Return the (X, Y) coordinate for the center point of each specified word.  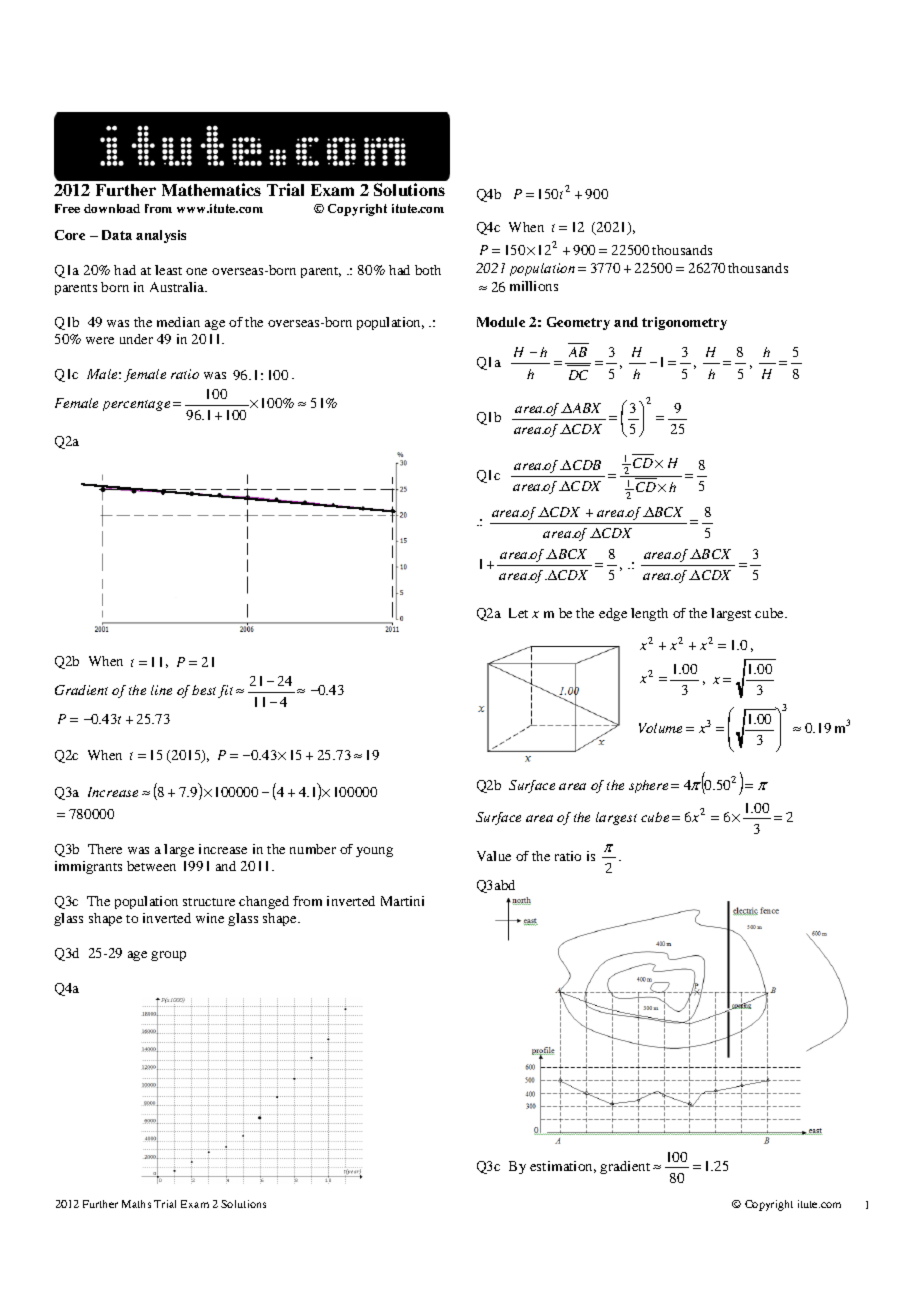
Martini (402, 901)
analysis (161, 236)
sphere (648, 786)
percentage (136, 405)
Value (494, 856)
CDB (587, 465)
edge (613, 614)
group (168, 956)
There (105, 849)
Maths (136, 1204)
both (428, 270)
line (161, 690)
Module (501, 322)
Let (518, 613)
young (374, 852)
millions (534, 286)
